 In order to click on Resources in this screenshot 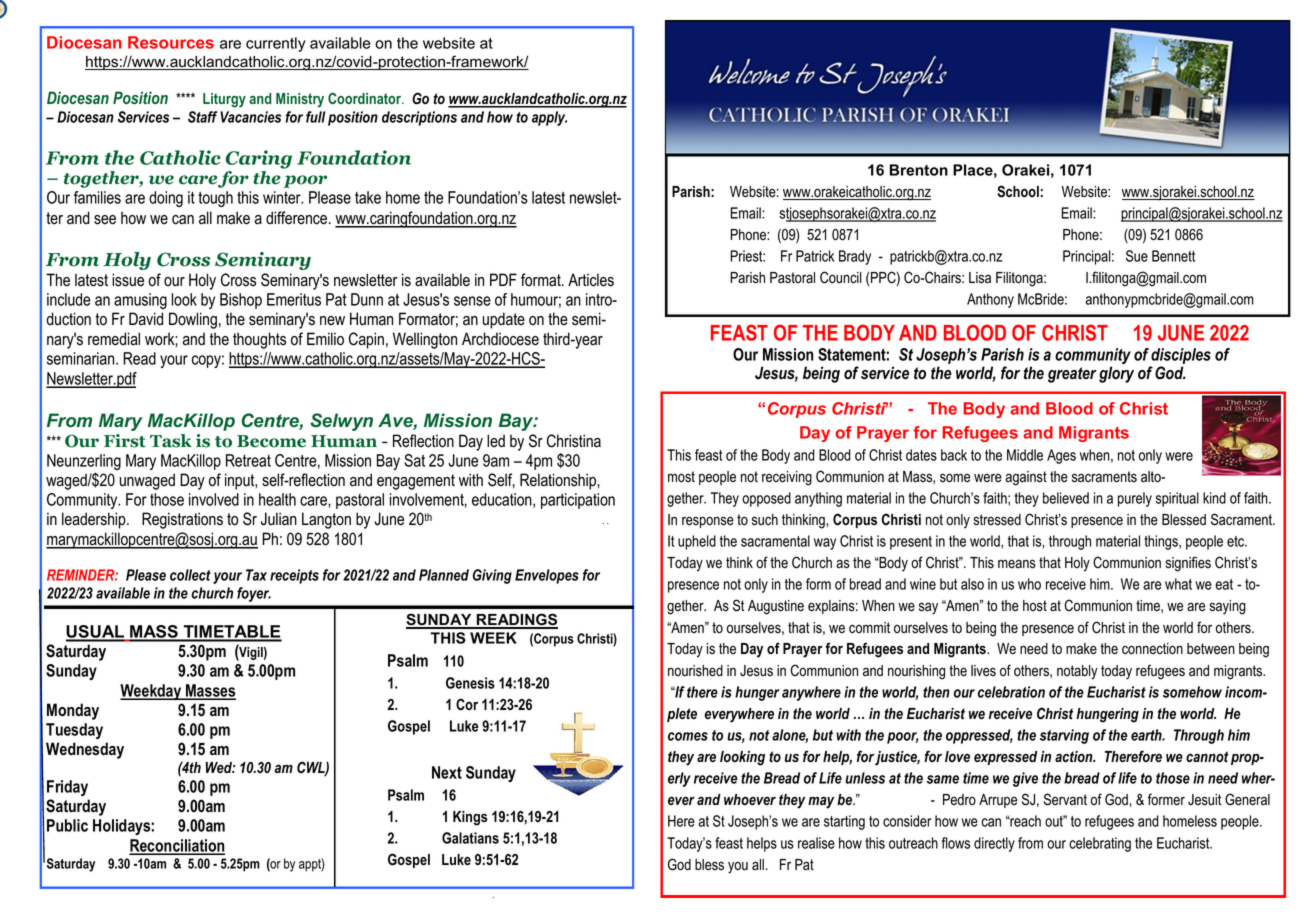, I will do `click(171, 42)`.
